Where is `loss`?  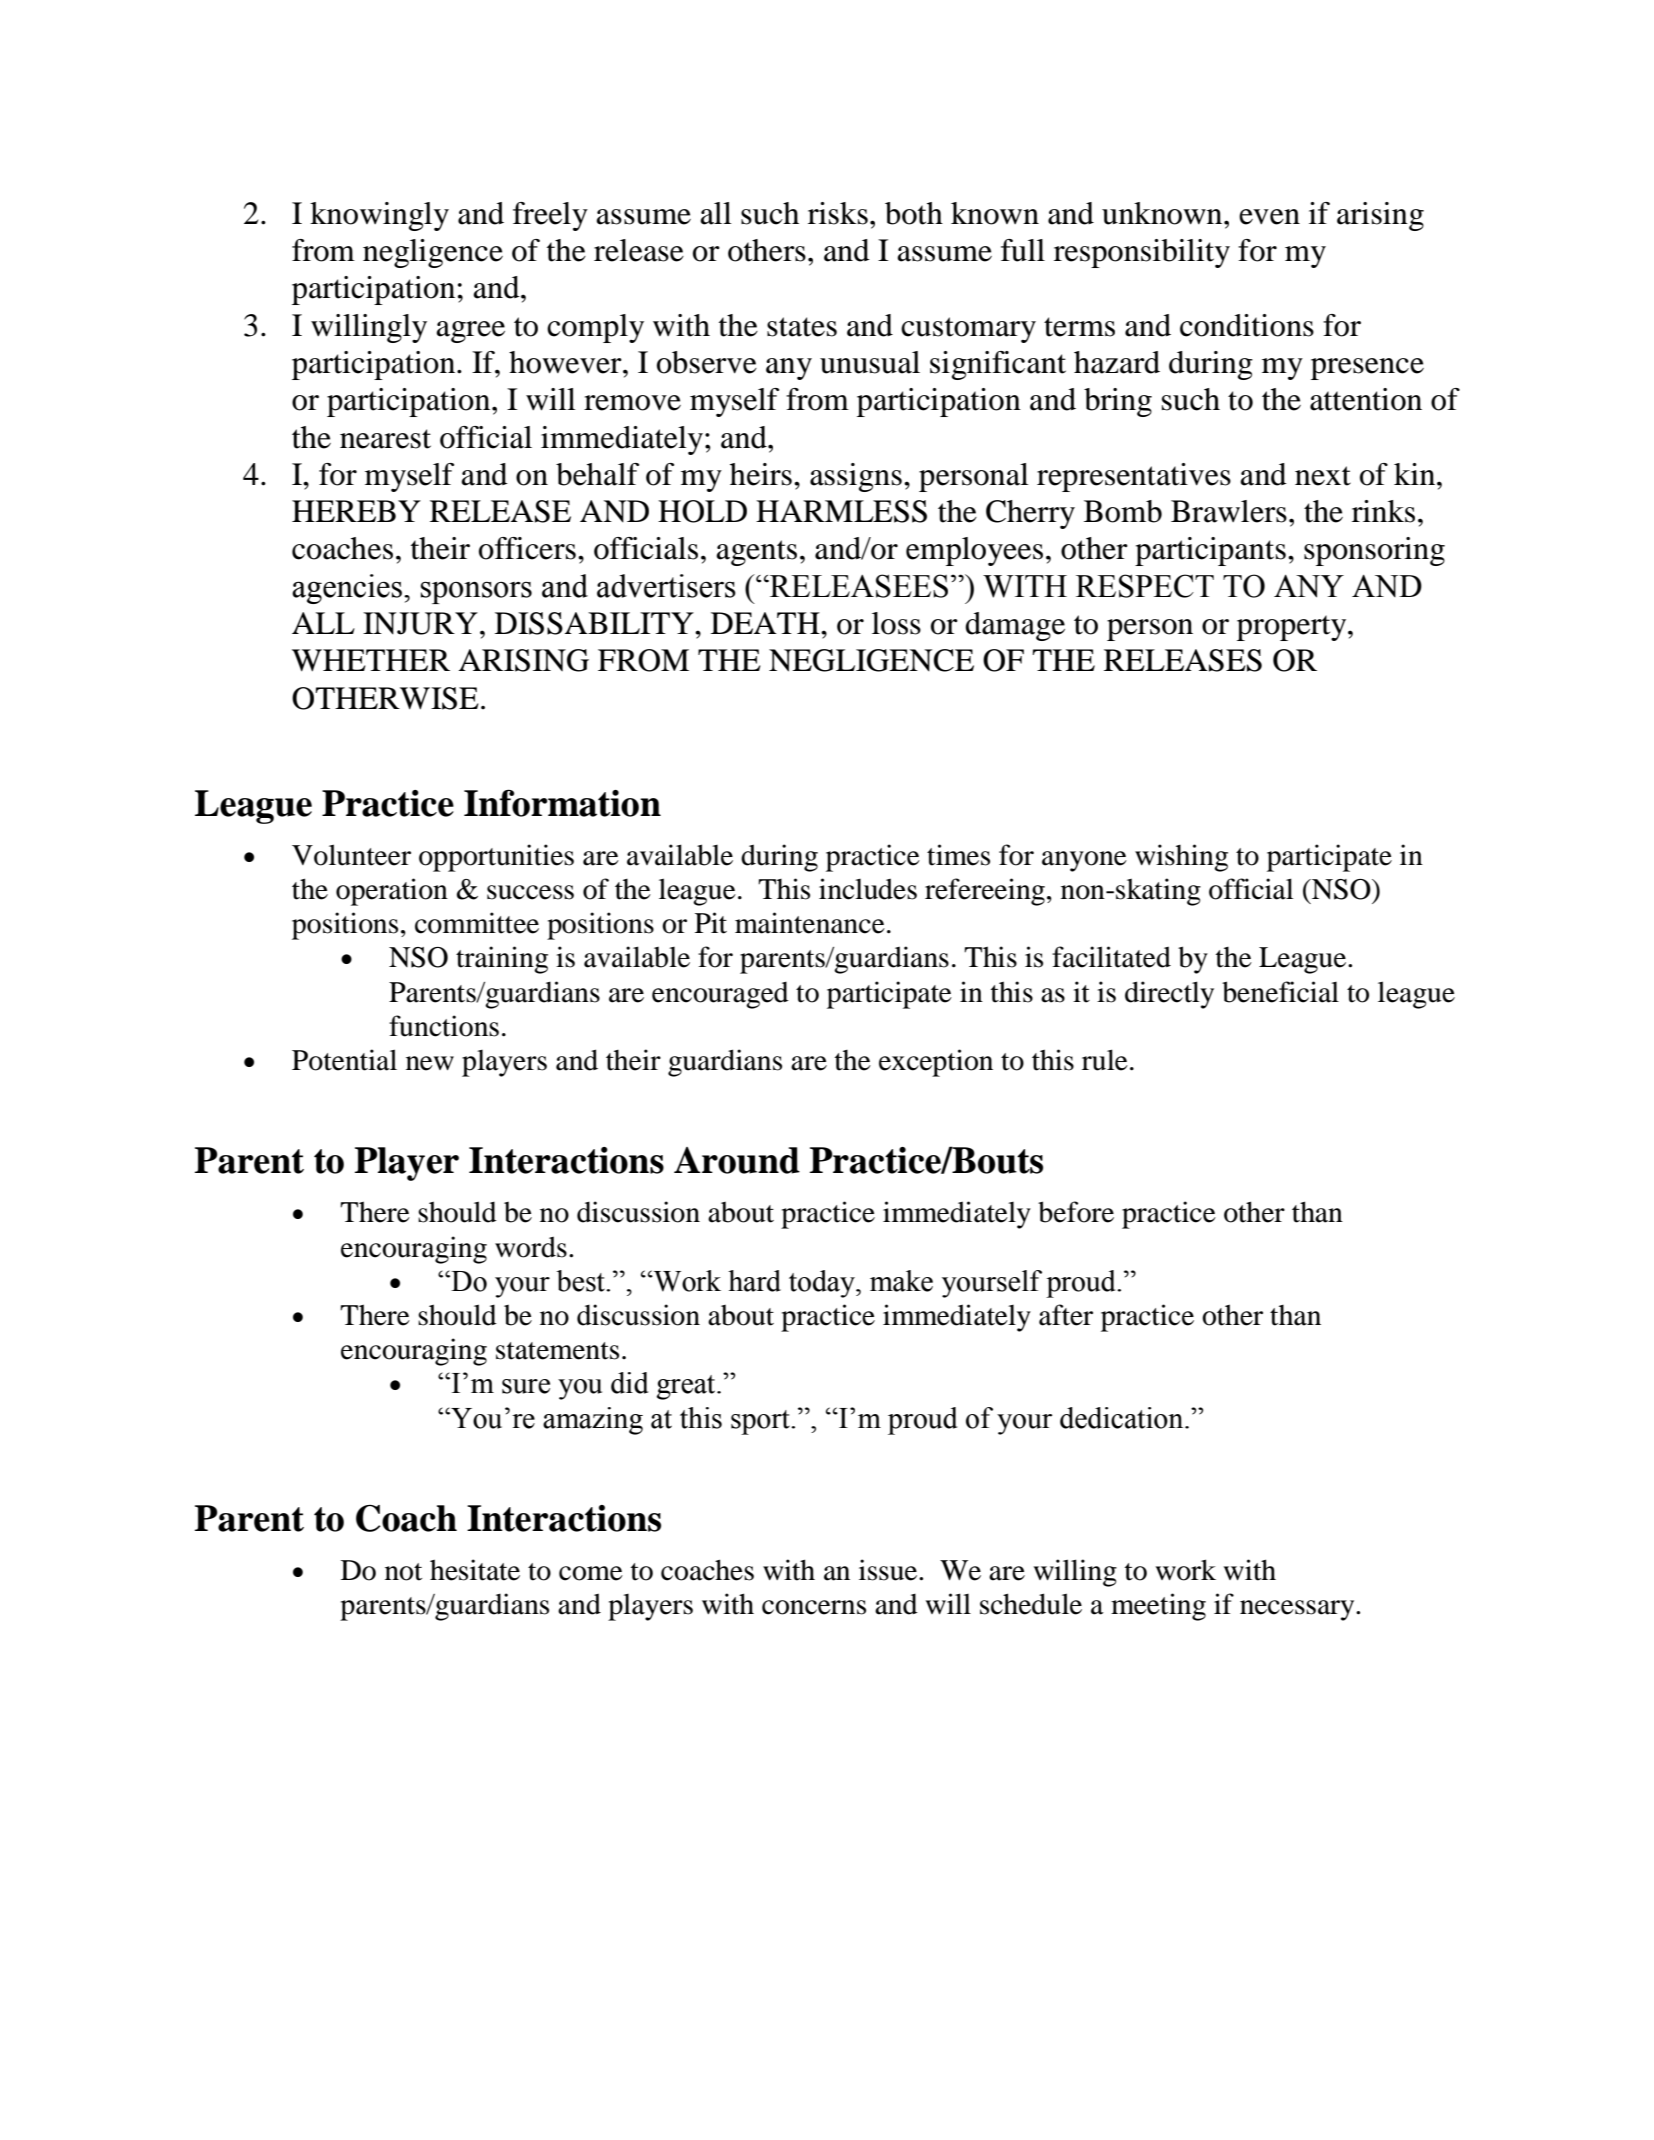 loss is located at coordinates (896, 623).
